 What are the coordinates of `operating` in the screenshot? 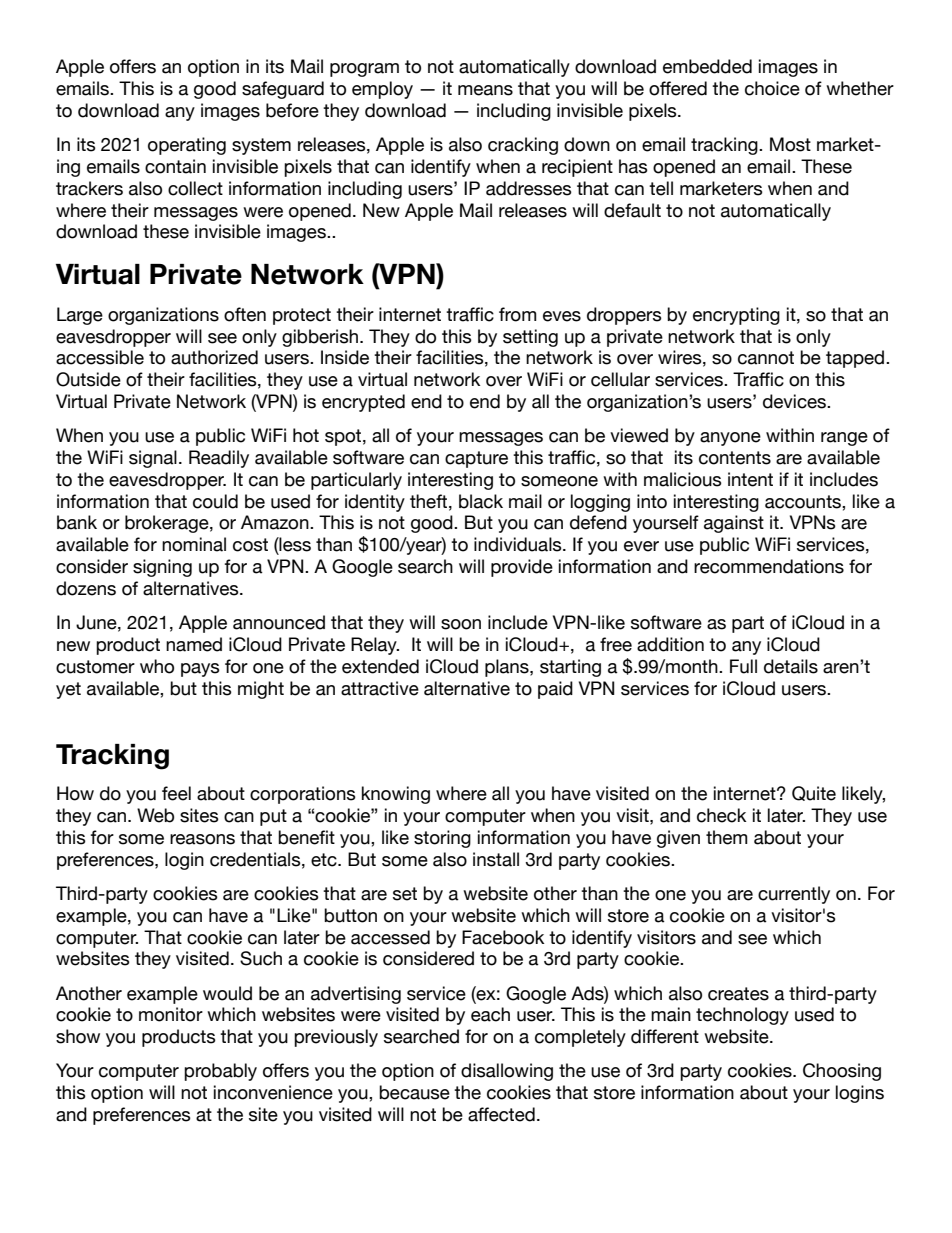 It's located at (187, 146).
